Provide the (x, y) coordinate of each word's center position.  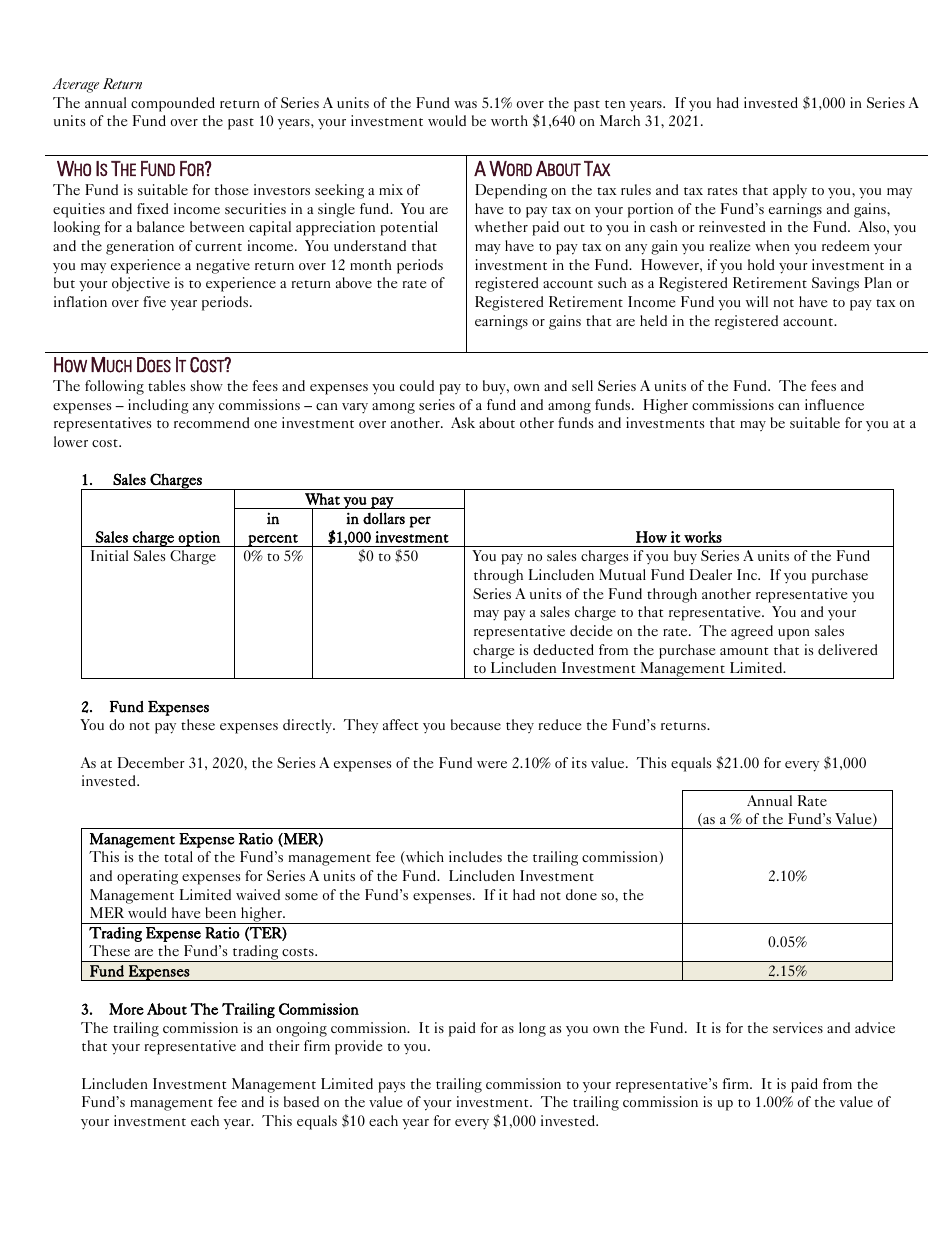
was (465, 104)
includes (475, 856)
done (581, 894)
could (417, 385)
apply (790, 191)
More (126, 1009)
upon (794, 634)
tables (166, 385)
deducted (563, 649)
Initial (109, 555)
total (178, 856)
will (757, 301)
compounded (173, 104)
